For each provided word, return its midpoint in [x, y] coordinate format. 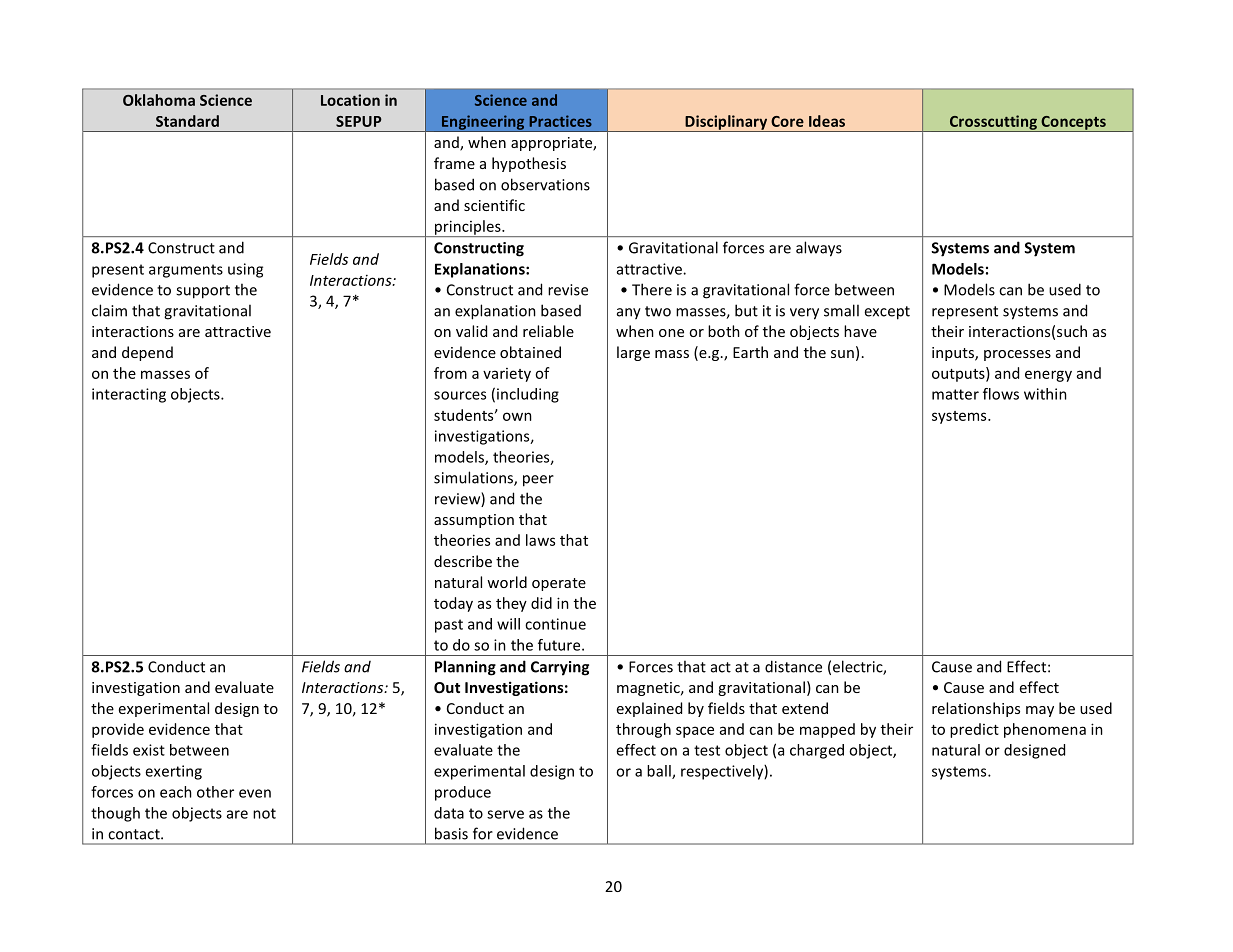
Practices [561, 121]
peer [538, 481]
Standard [187, 121]
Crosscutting [993, 123]
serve [505, 814]
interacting [129, 395]
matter [955, 394]
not [264, 813]
